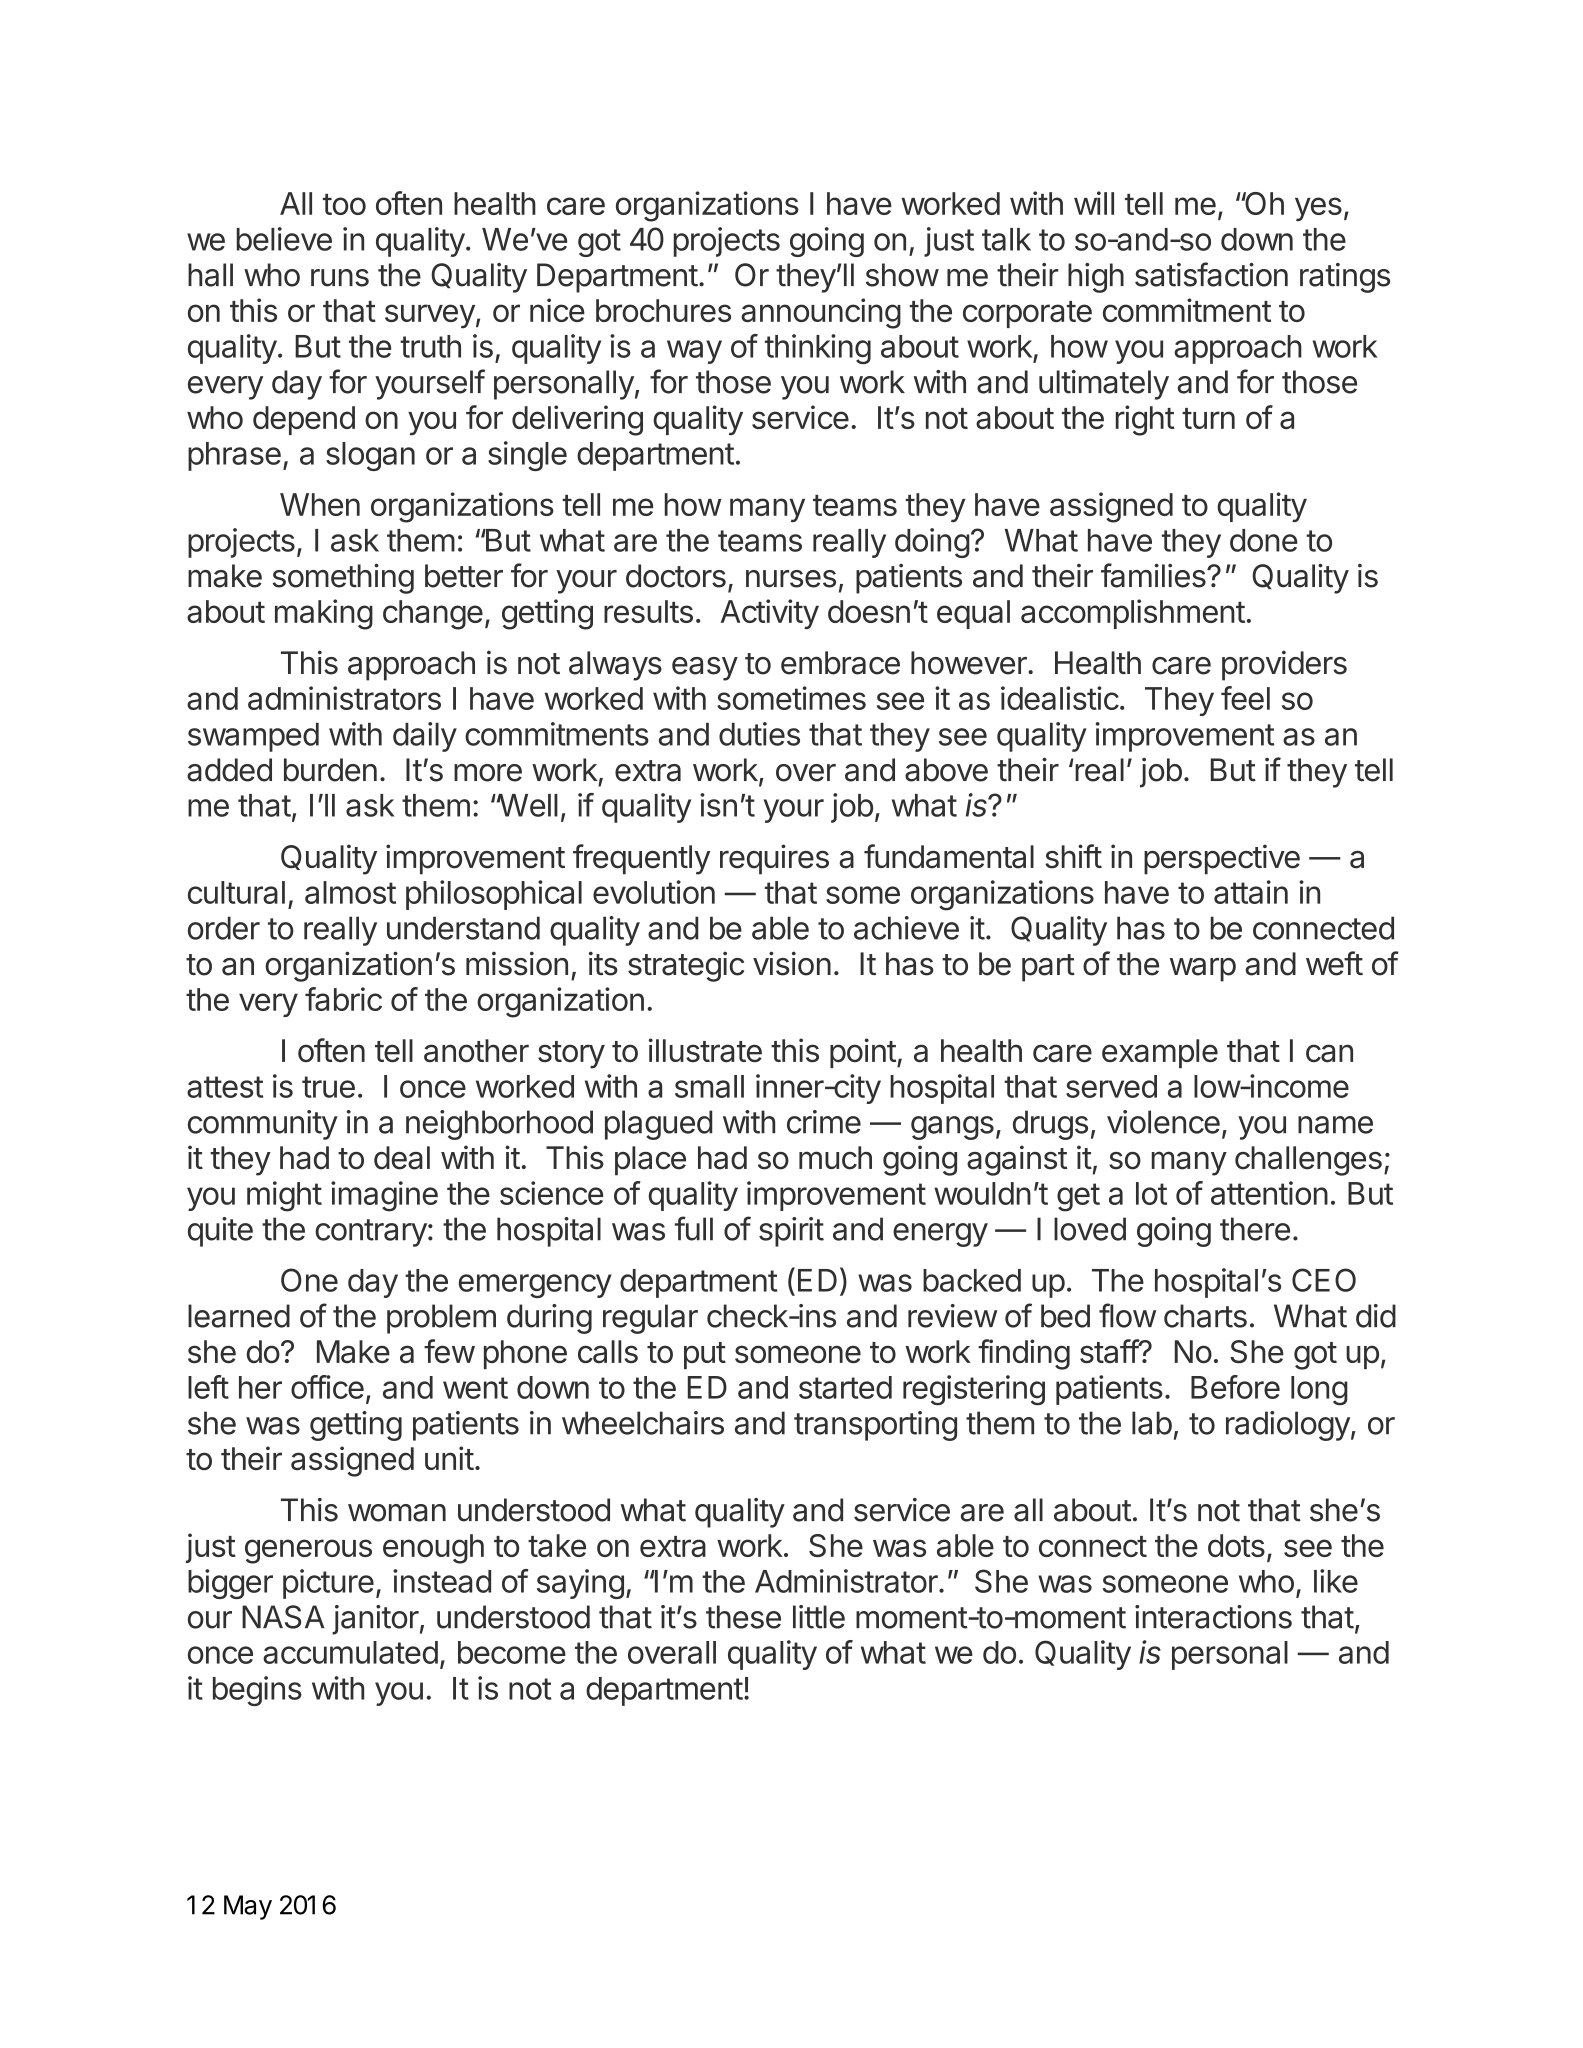 The image size is (1583, 2048). What do you see at coordinates (340, 278) in the document?
I see `runs` at bounding box center [340, 278].
